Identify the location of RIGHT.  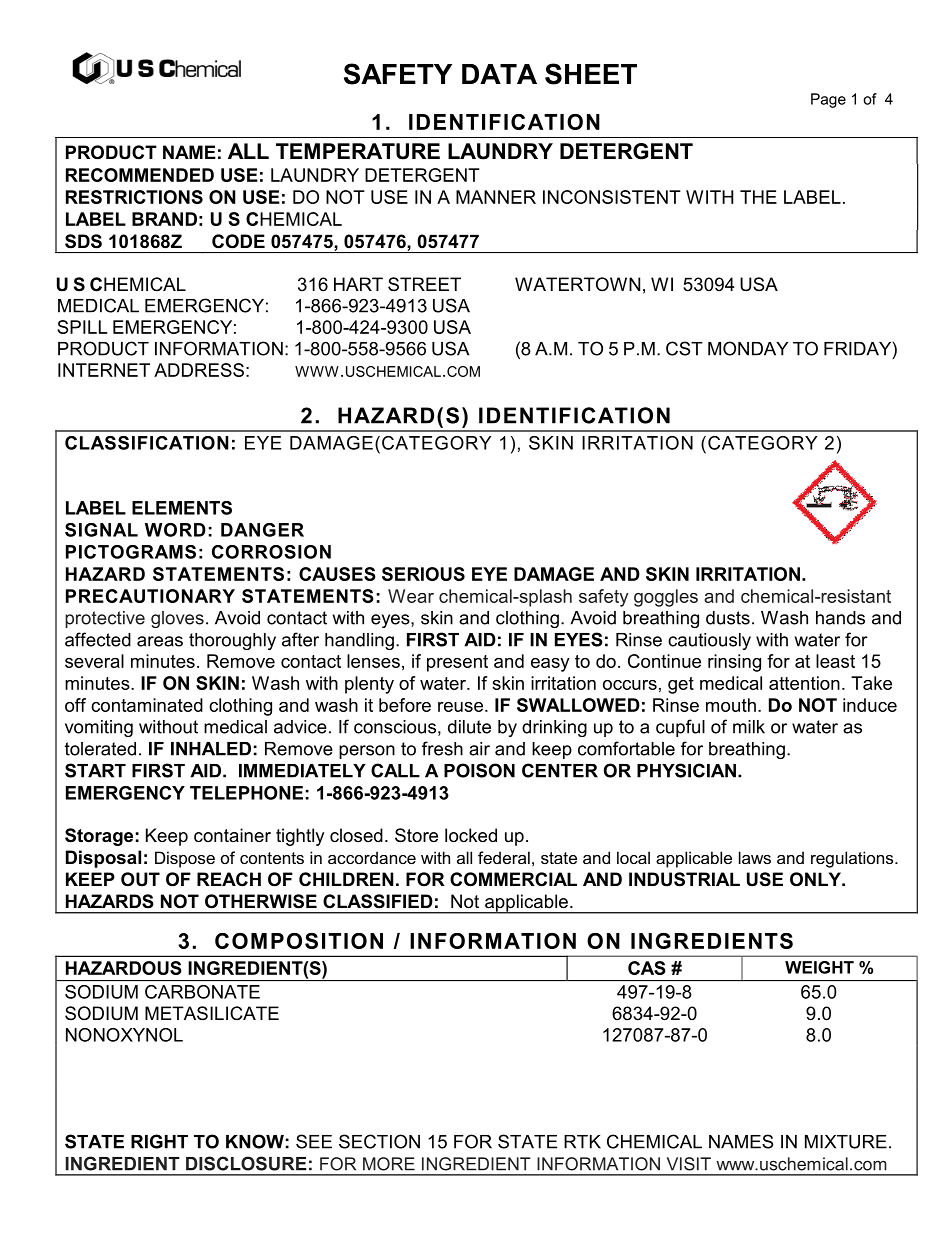
(159, 1141).
